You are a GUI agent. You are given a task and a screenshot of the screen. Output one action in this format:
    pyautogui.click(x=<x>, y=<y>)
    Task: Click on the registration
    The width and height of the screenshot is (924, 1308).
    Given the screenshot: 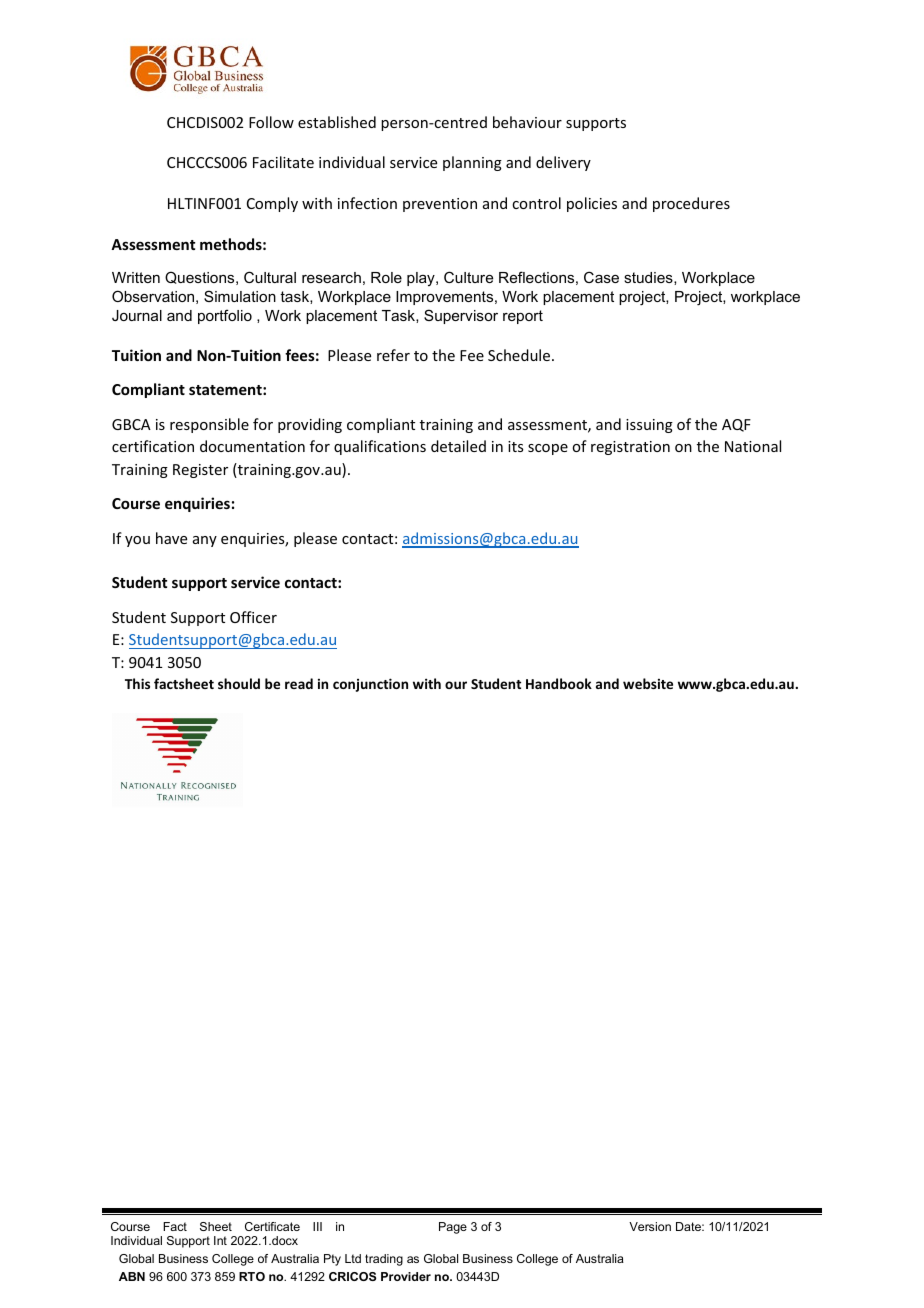 What is the action you would take?
    pyautogui.click(x=630, y=448)
